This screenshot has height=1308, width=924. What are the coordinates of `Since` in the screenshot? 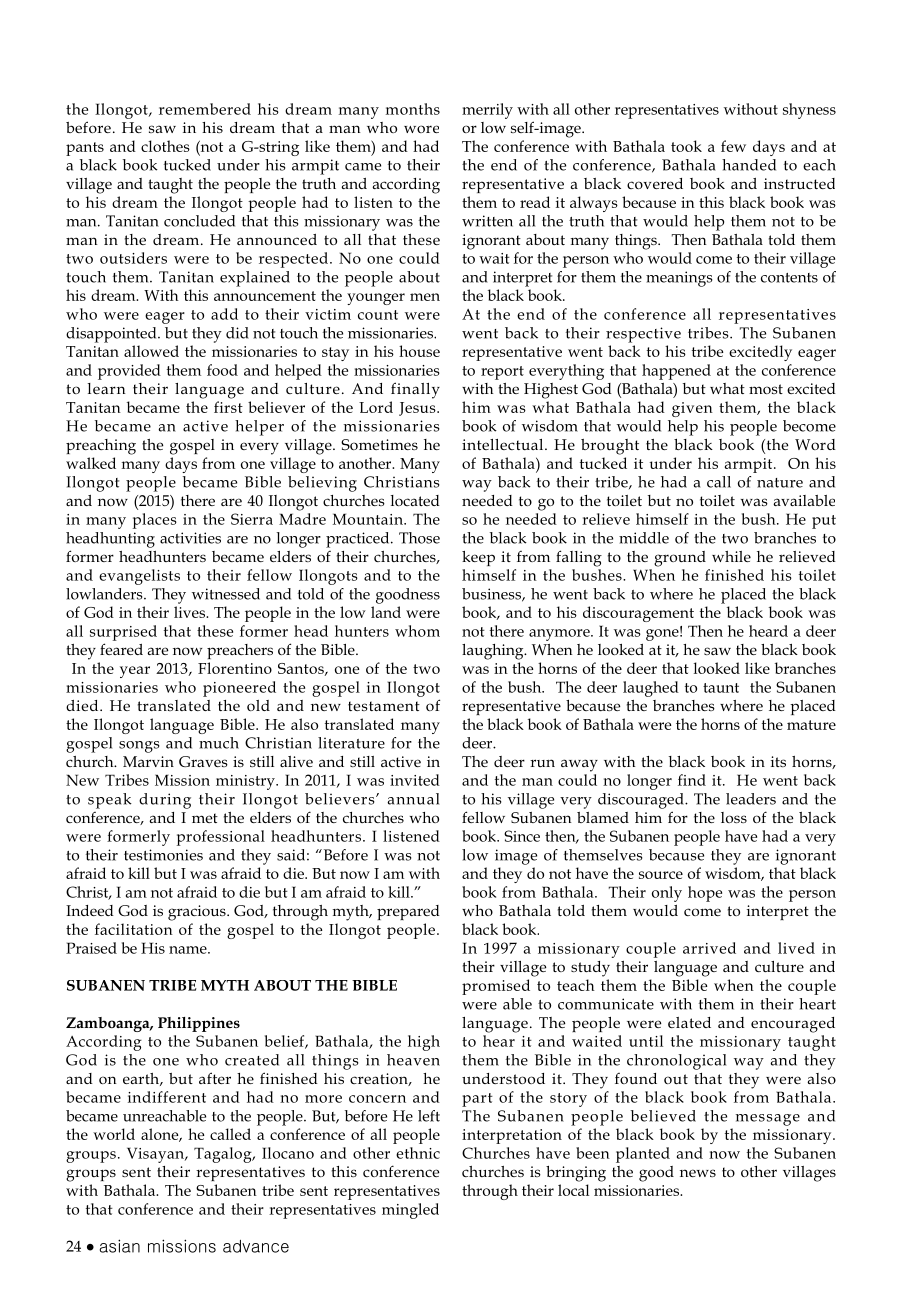 It's located at (522, 836).
